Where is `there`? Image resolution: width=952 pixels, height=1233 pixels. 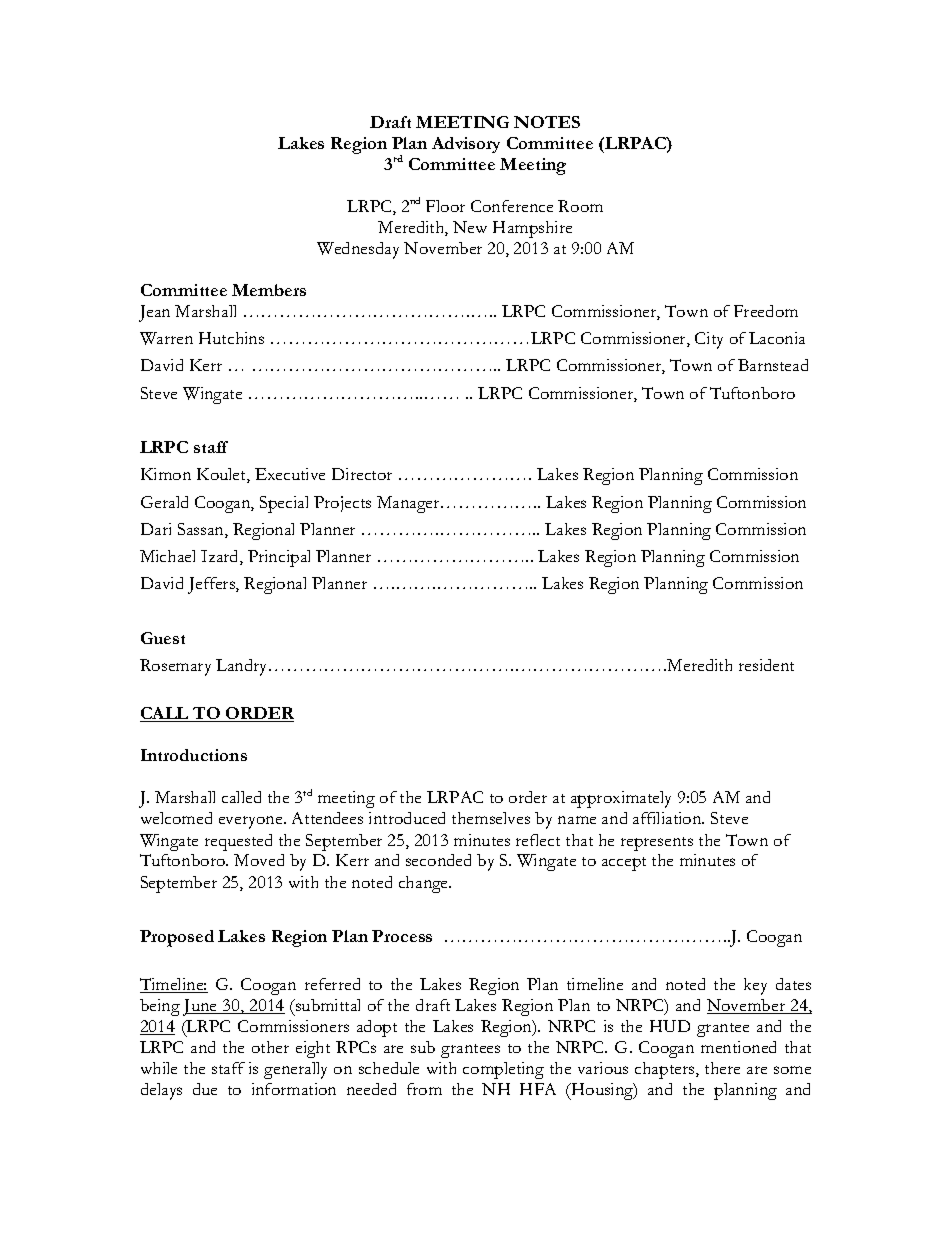 there is located at coordinates (722, 1068).
